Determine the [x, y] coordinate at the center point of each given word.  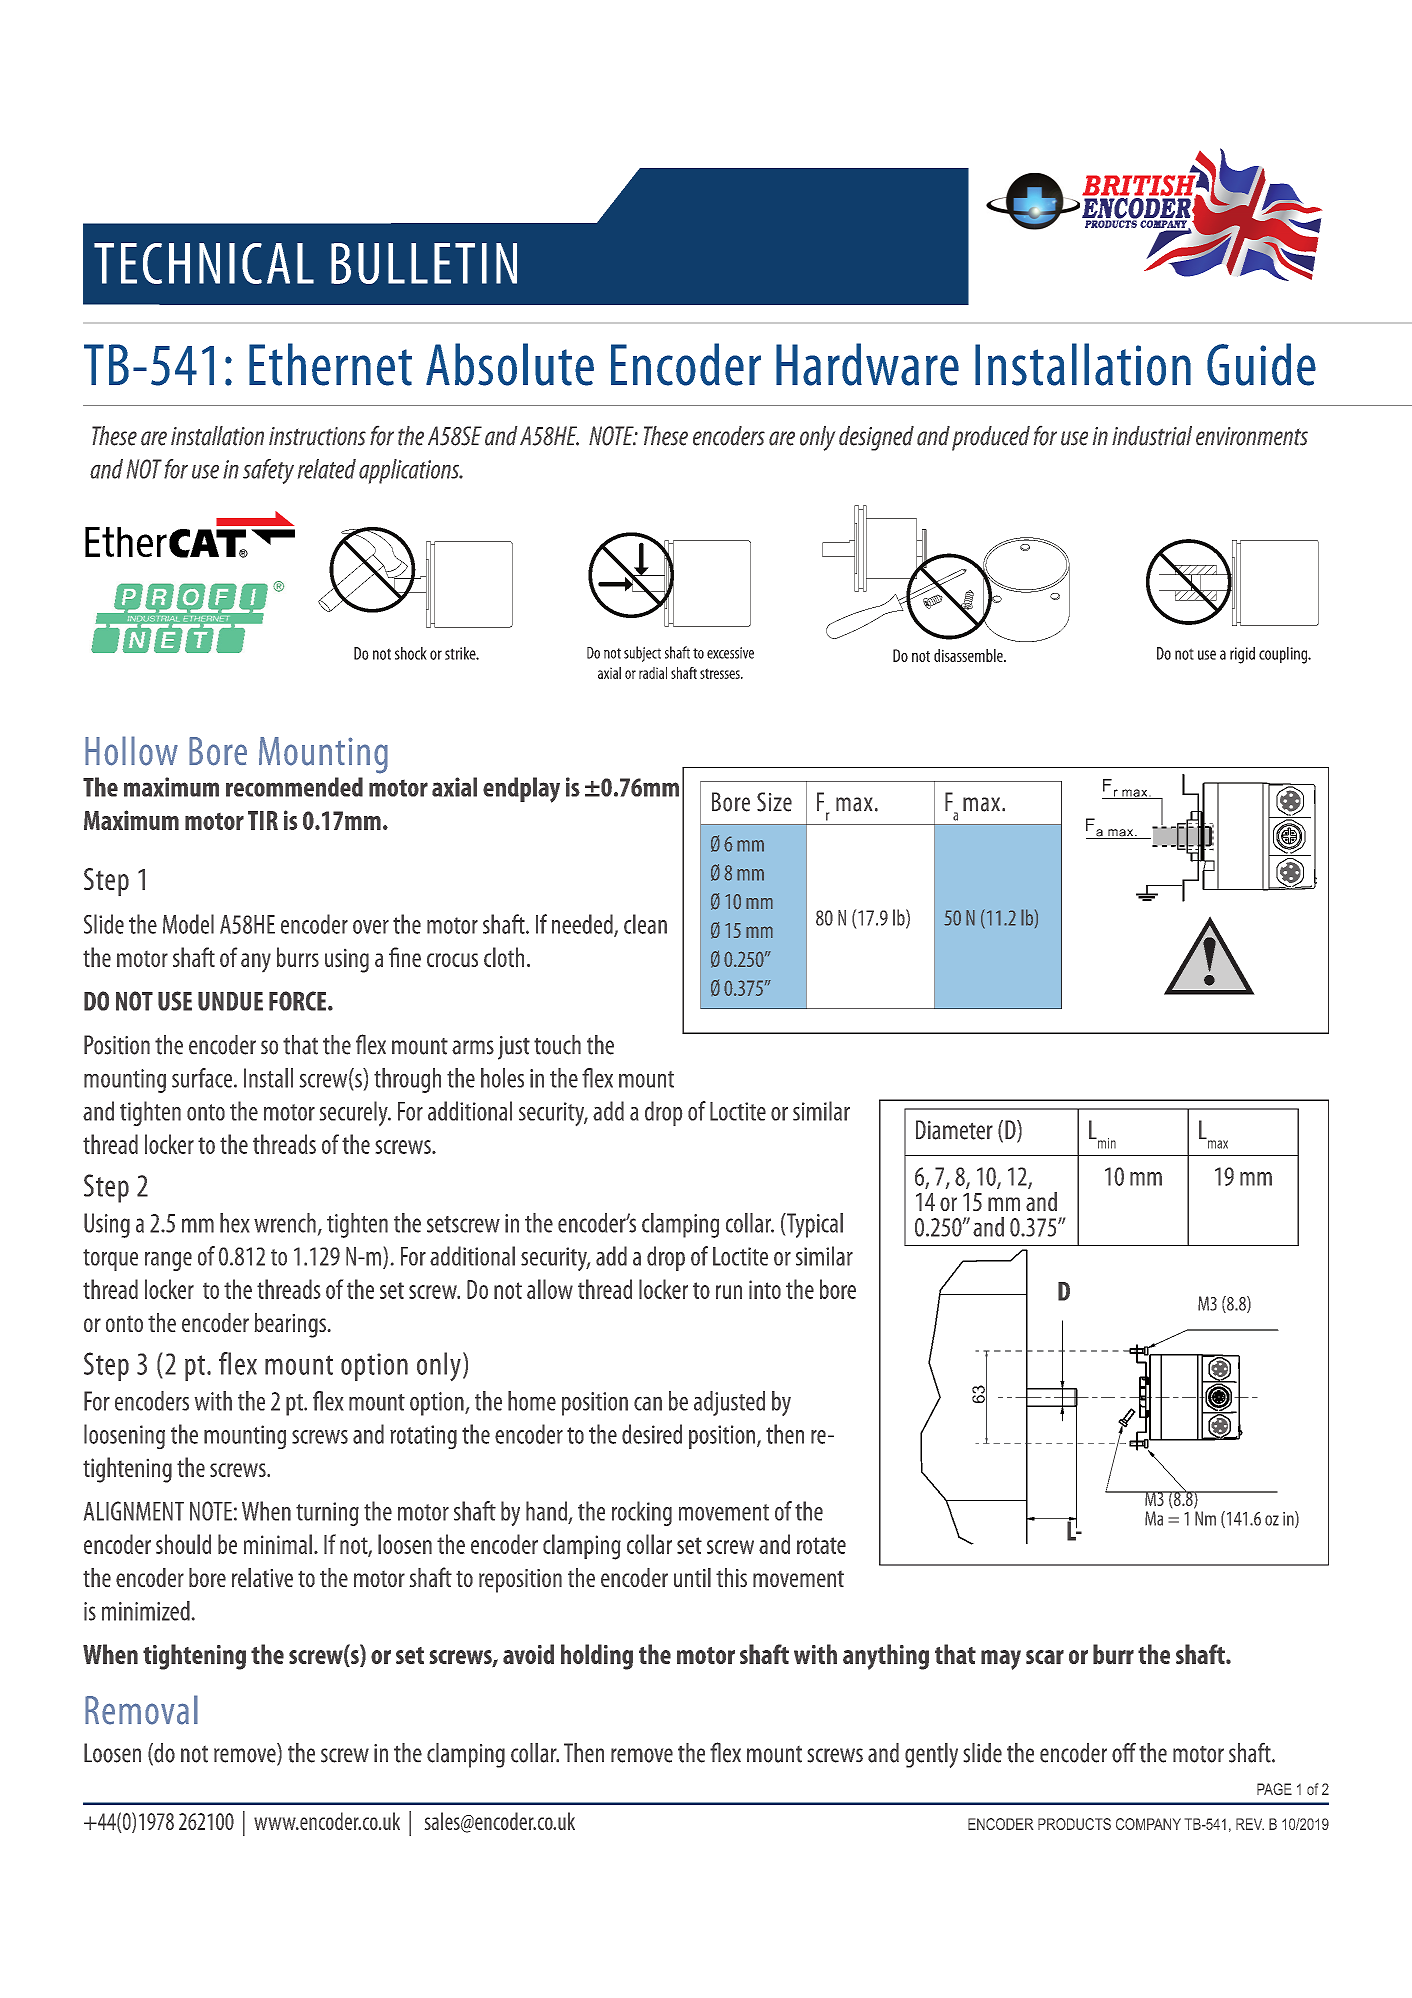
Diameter [954, 1130]
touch [557, 1045]
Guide [1261, 364]
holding [597, 1657]
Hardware [867, 364]
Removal [141, 1710]
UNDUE [230, 1001]
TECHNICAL [204, 263]
